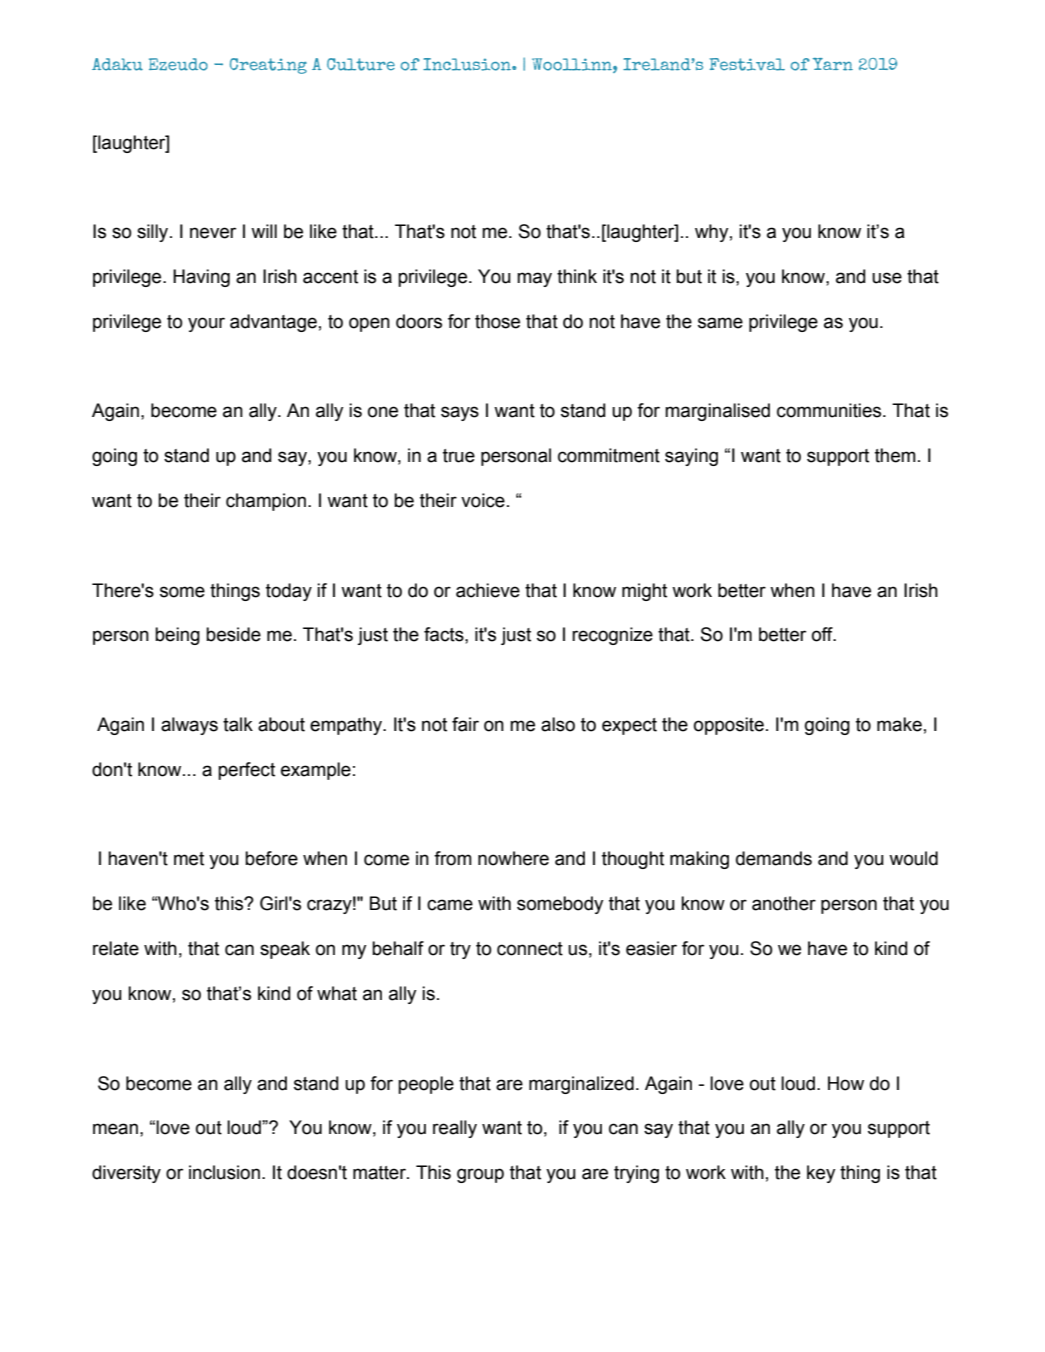 The height and width of the page is (1352, 1045). What do you see at coordinates (833, 64) in the page?
I see `Yarn` at bounding box center [833, 64].
